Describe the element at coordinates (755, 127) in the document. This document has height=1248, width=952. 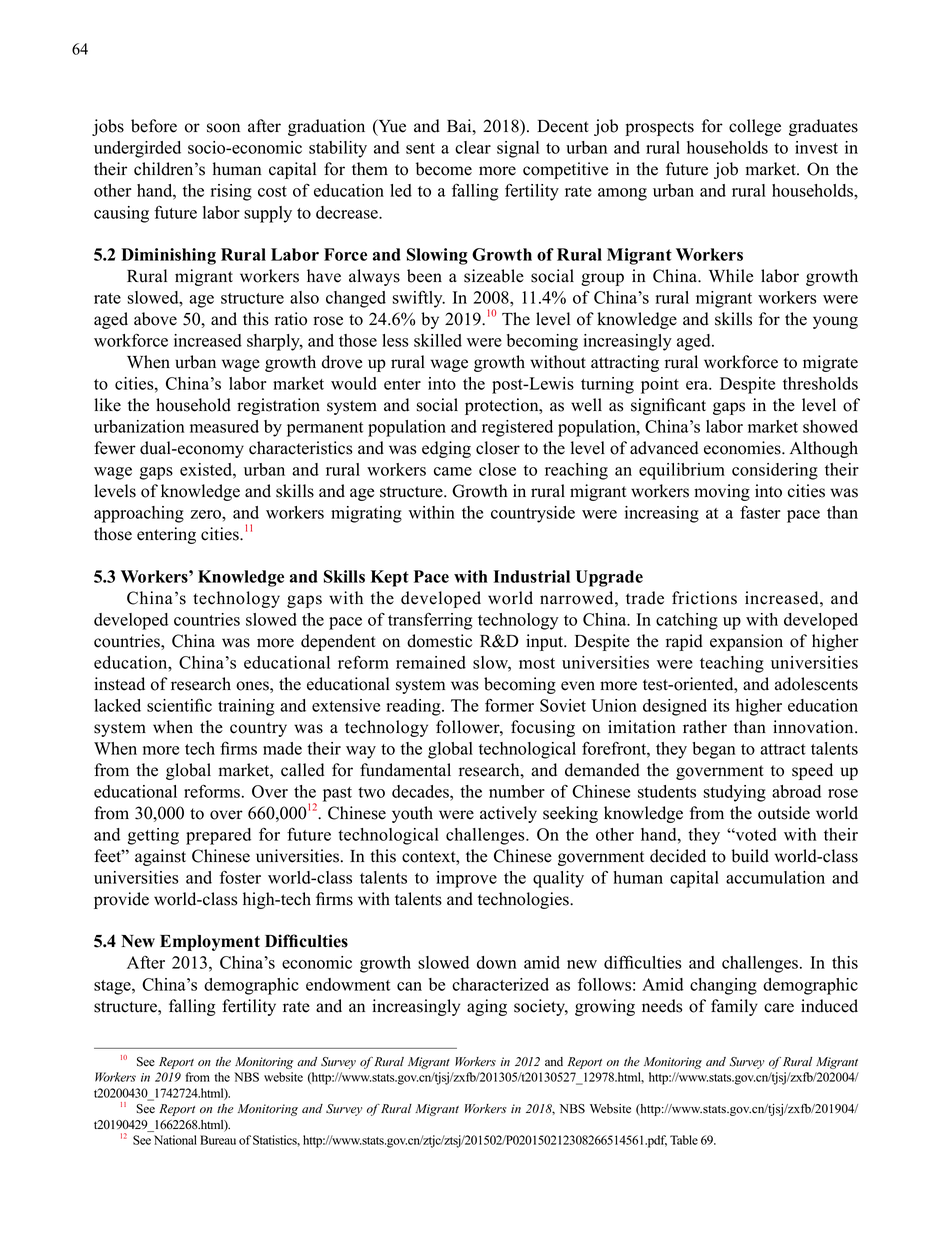
I see `college` at that location.
